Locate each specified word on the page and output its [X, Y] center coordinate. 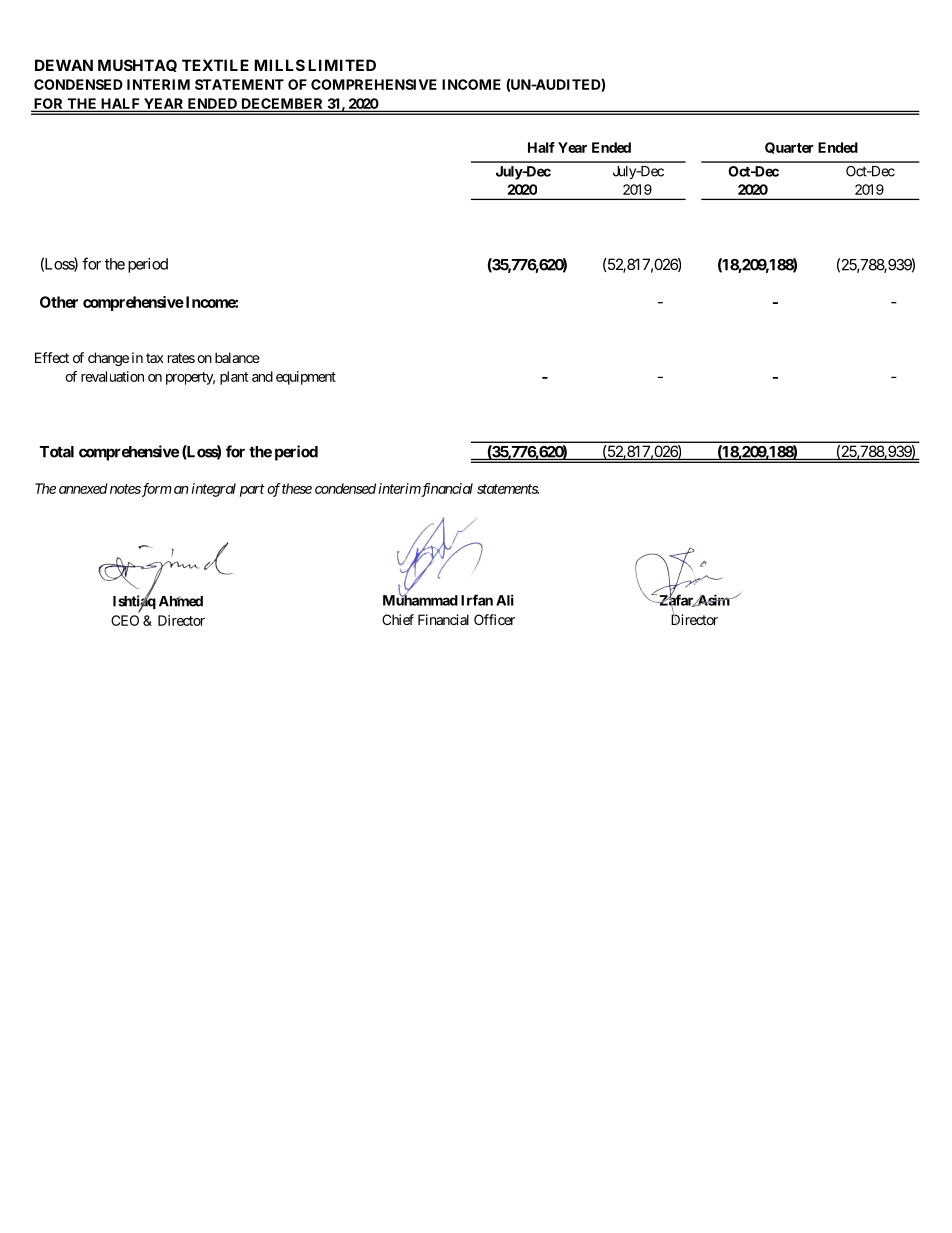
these [297, 488]
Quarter [789, 148]
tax [155, 358]
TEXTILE [215, 65]
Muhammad [420, 599]
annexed [83, 488]
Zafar [676, 600]
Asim [713, 600]
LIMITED [342, 65]
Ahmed [181, 601]
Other [59, 302]
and [262, 376]
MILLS [279, 65]
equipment [306, 378]
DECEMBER [282, 104]
